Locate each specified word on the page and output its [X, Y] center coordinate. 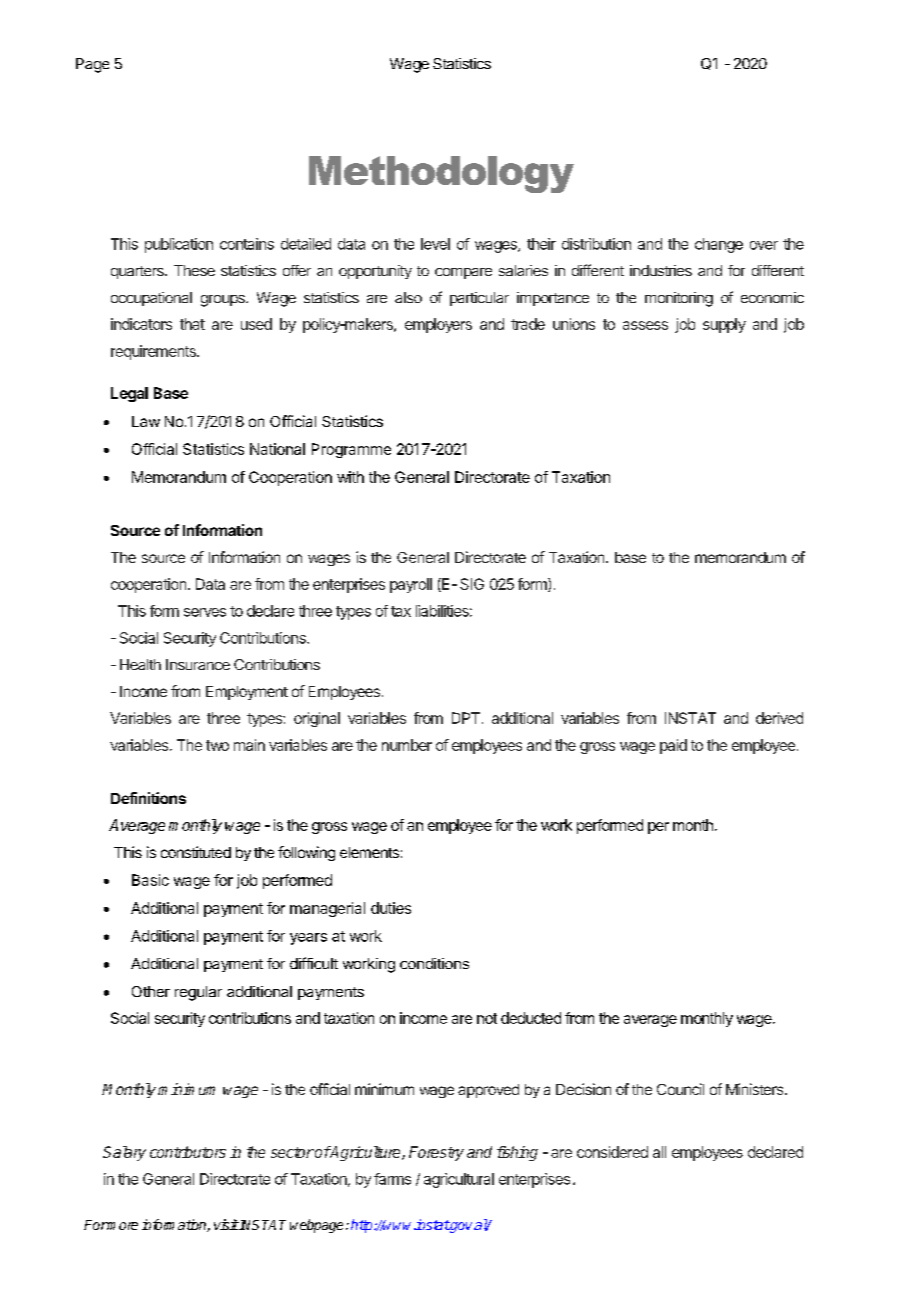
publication [179, 245]
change [719, 245]
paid [673, 746]
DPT [466, 718]
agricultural [459, 1180]
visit [226, 1224]
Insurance [198, 664]
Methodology [441, 174]
